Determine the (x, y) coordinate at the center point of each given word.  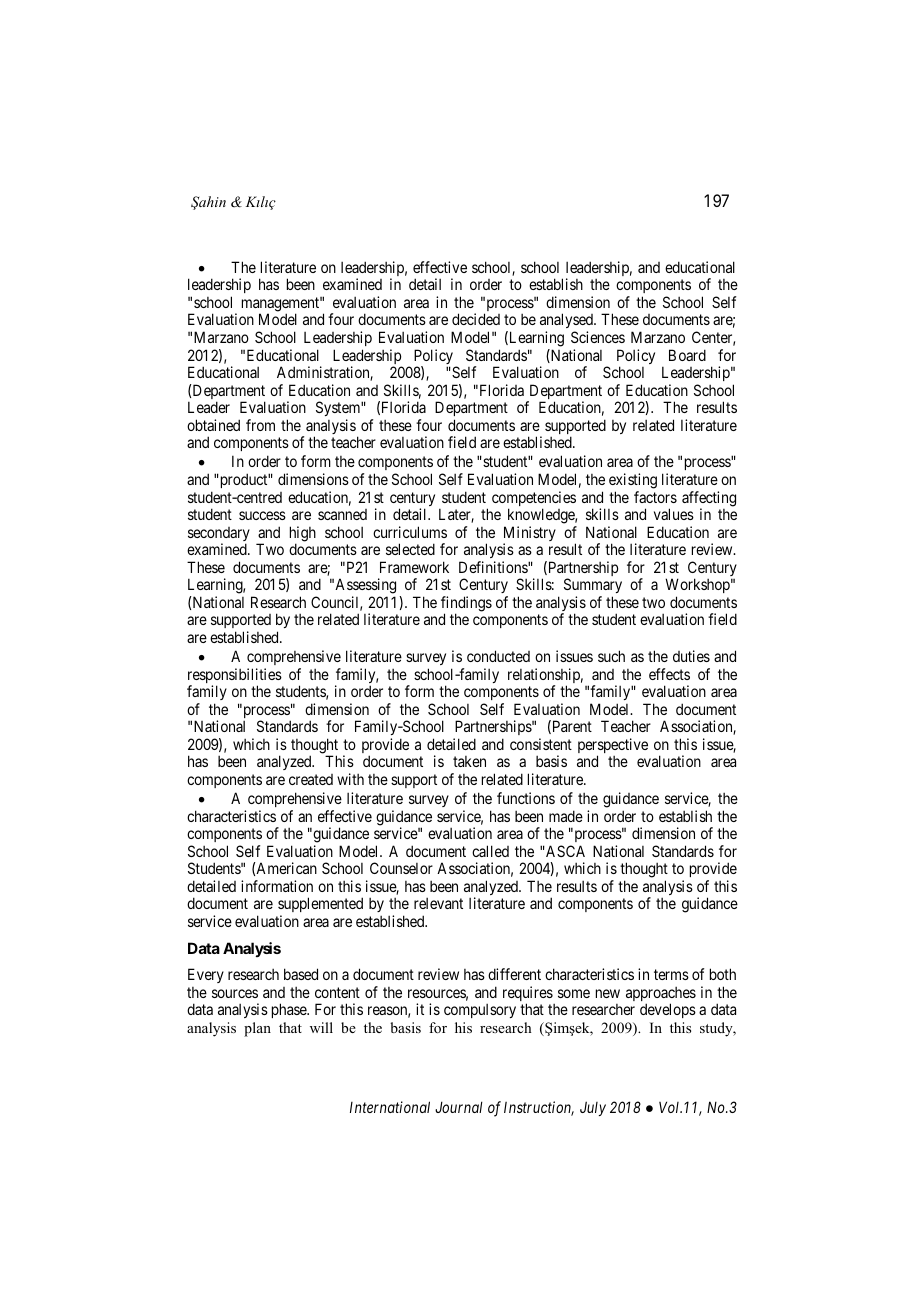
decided (476, 319)
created (311, 779)
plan (257, 1029)
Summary (593, 587)
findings (466, 605)
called (490, 851)
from (260, 425)
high (303, 535)
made (566, 816)
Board (687, 355)
